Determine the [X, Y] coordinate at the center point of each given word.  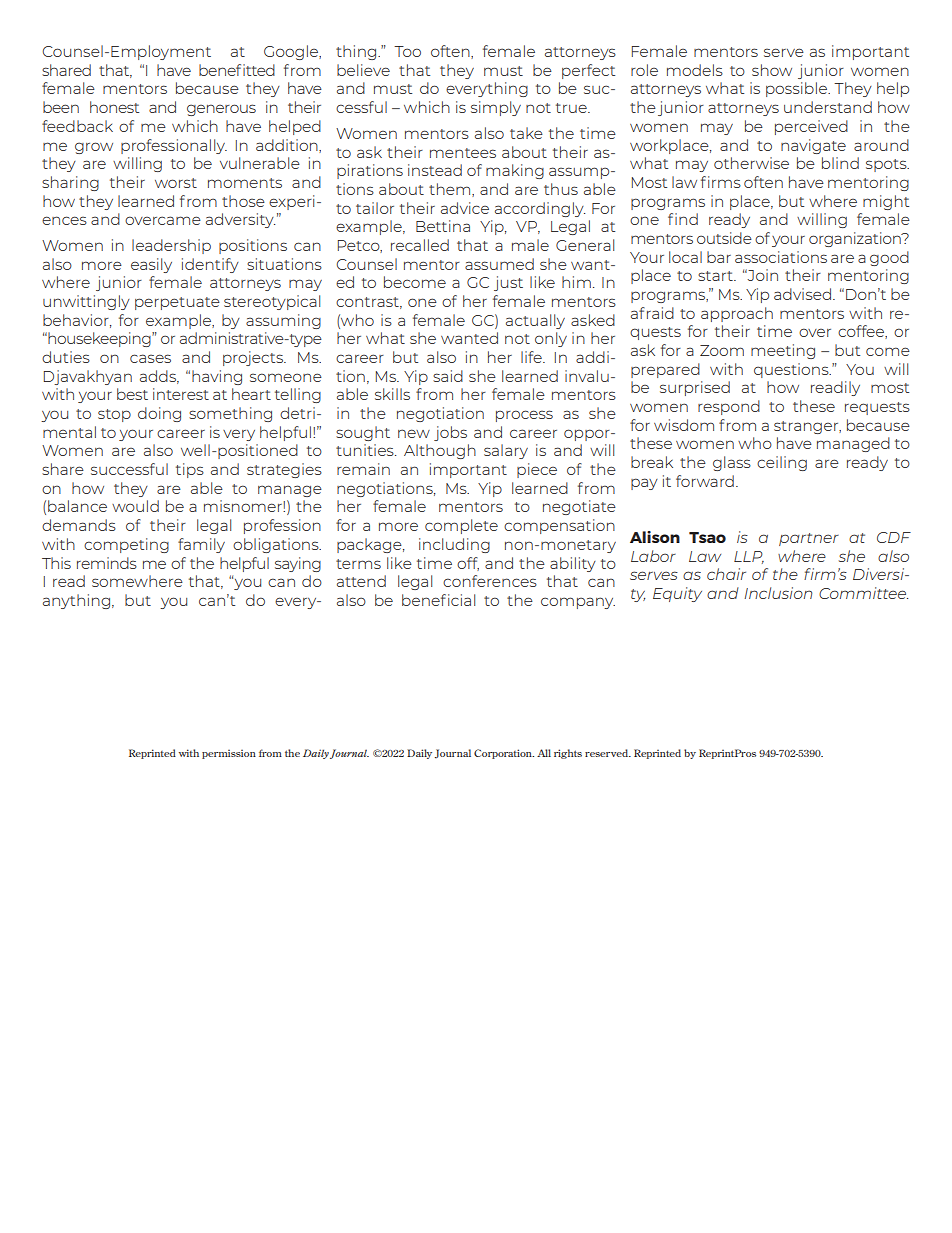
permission [229, 754]
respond [729, 407]
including [454, 545]
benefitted [237, 70]
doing [159, 414]
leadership [171, 246]
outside [724, 238]
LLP [749, 557]
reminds [107, 563]
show [772, 70]
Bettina [443, 226]
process [524, 416]
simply [496, 108]
